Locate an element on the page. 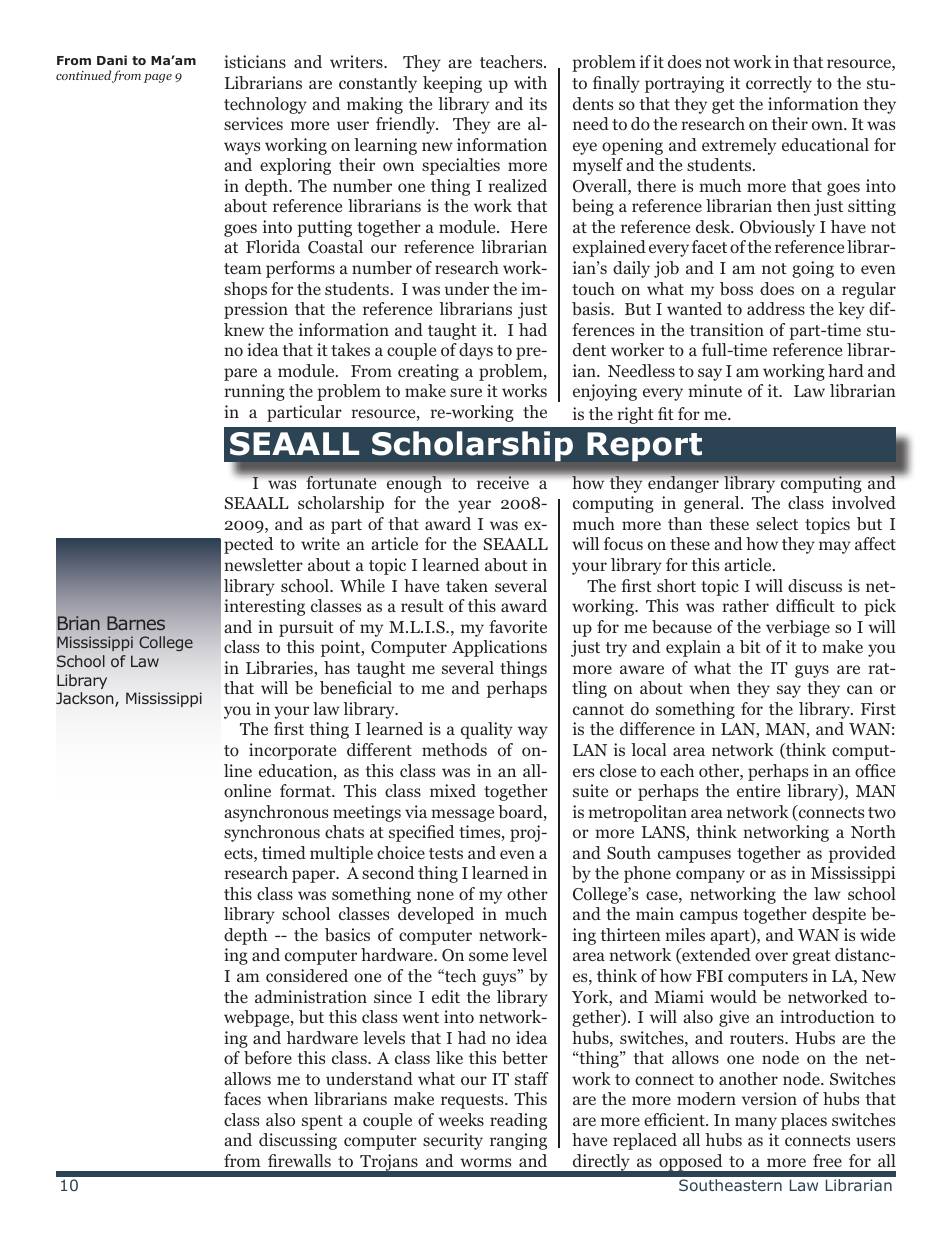 This image has width=952, height=1233. taken is located at coordinates (467, 585).
